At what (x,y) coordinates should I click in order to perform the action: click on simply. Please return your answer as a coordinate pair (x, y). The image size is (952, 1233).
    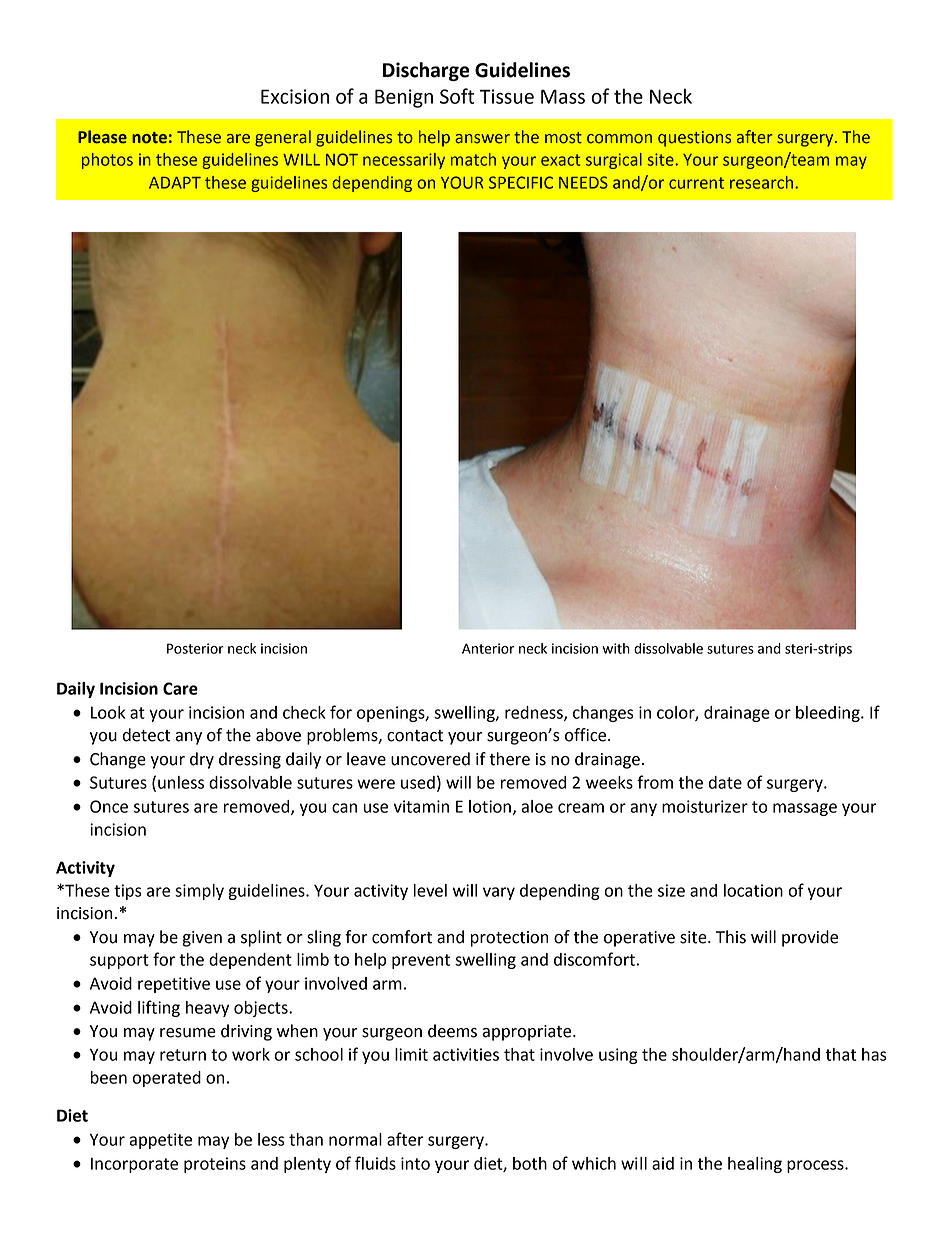
    Looking at the image, I should click on (199, 892).
